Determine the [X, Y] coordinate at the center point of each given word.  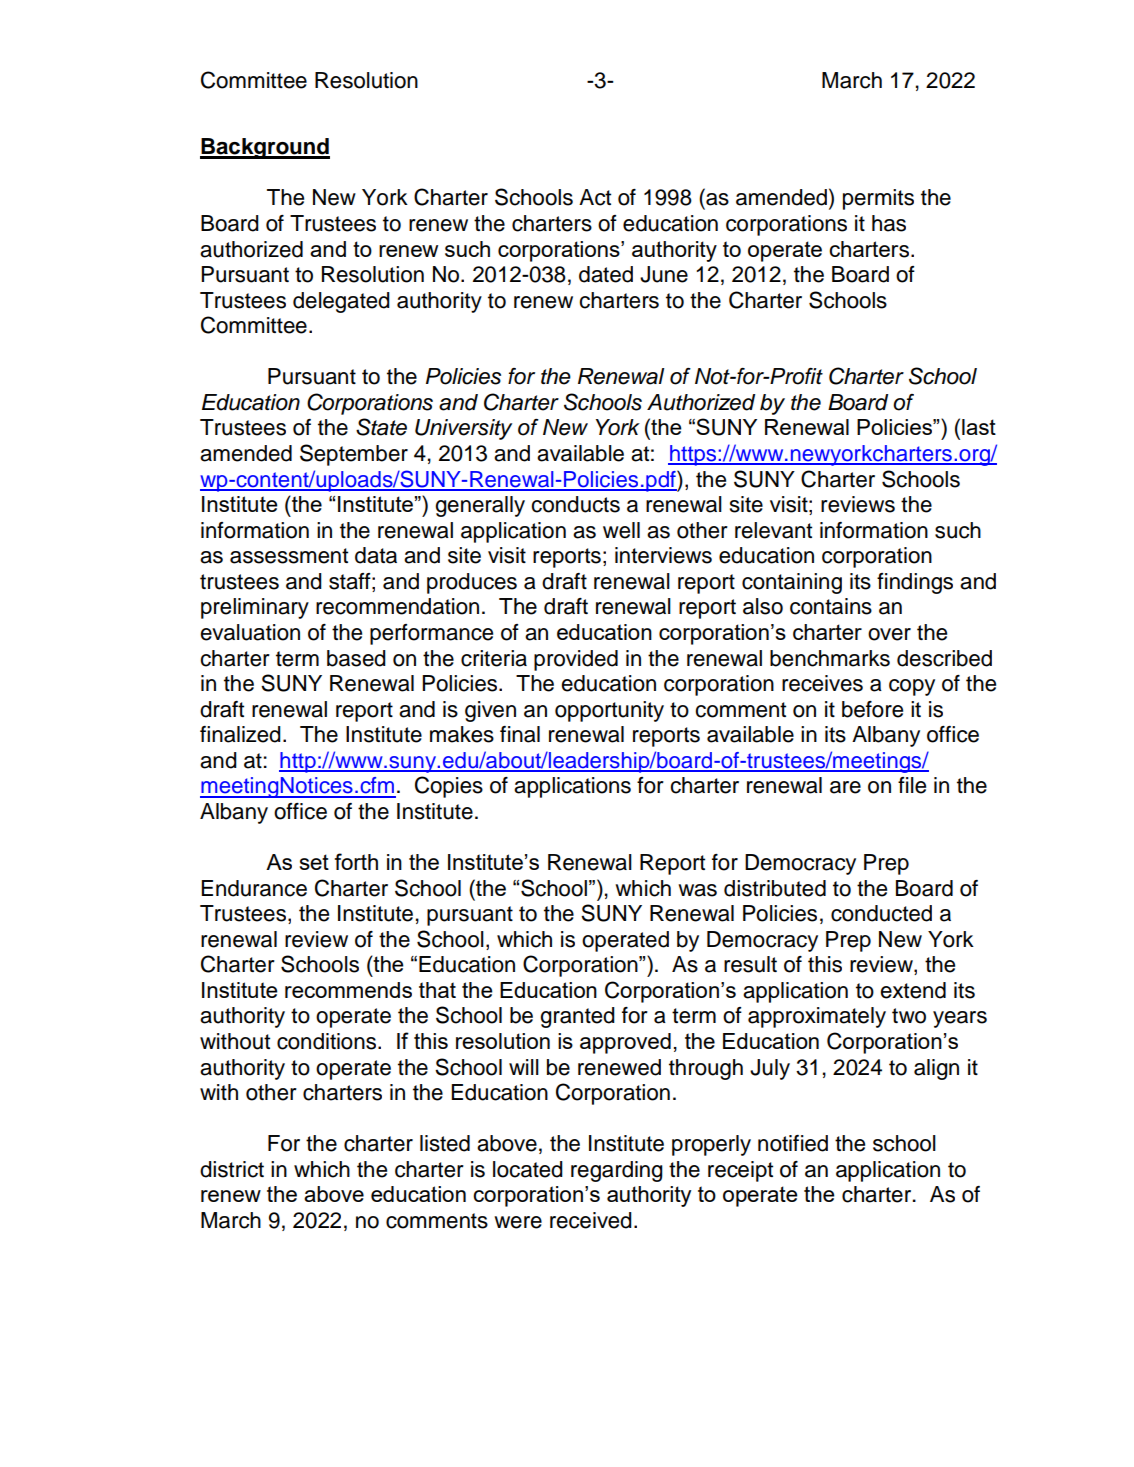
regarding [617, 1171]
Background [265, 148]
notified [793, 1143]
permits [878, 199]
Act [595, 197]
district [232, 1169]
